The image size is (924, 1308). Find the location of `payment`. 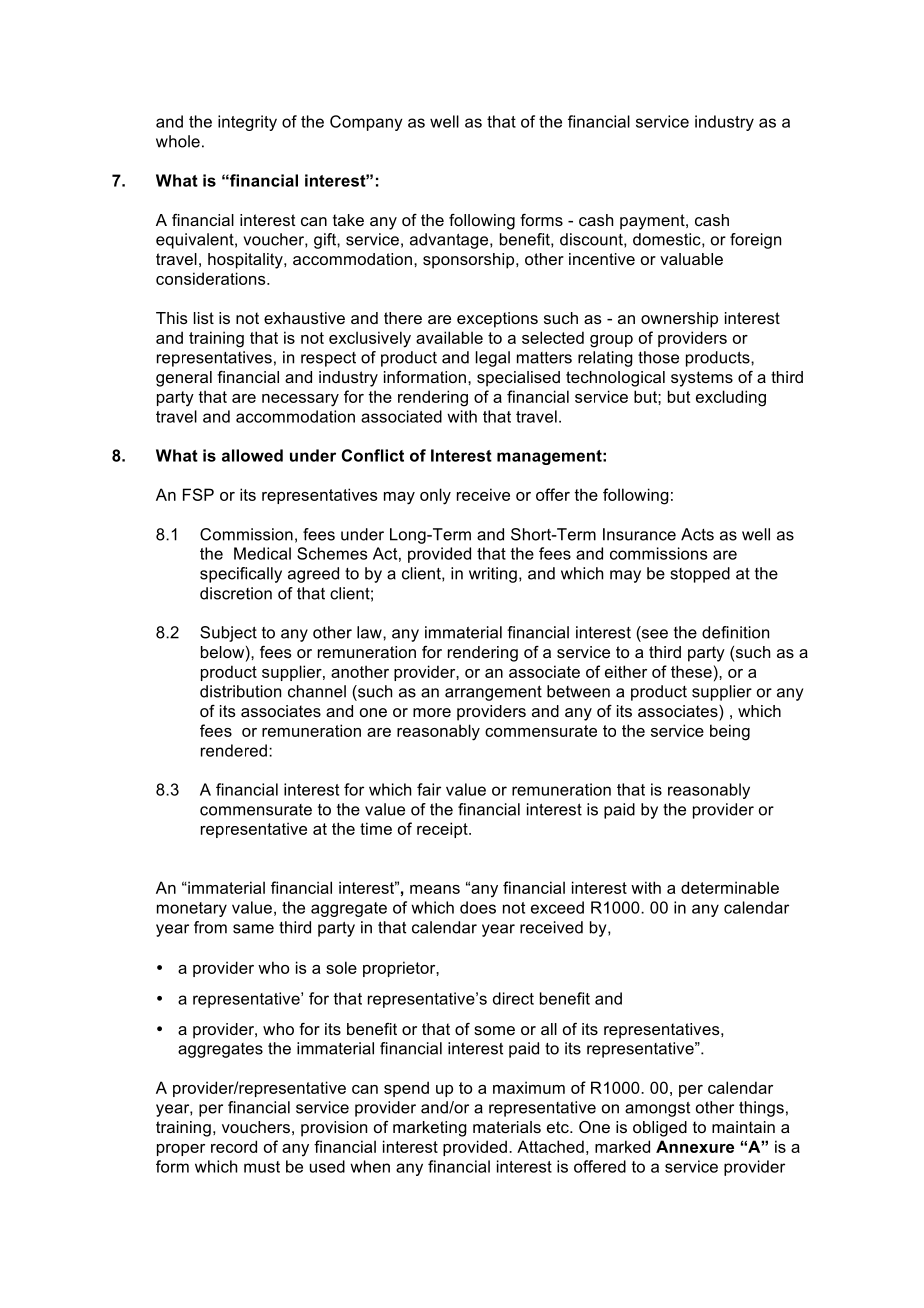

payment is located at coordinates (653, 222).
